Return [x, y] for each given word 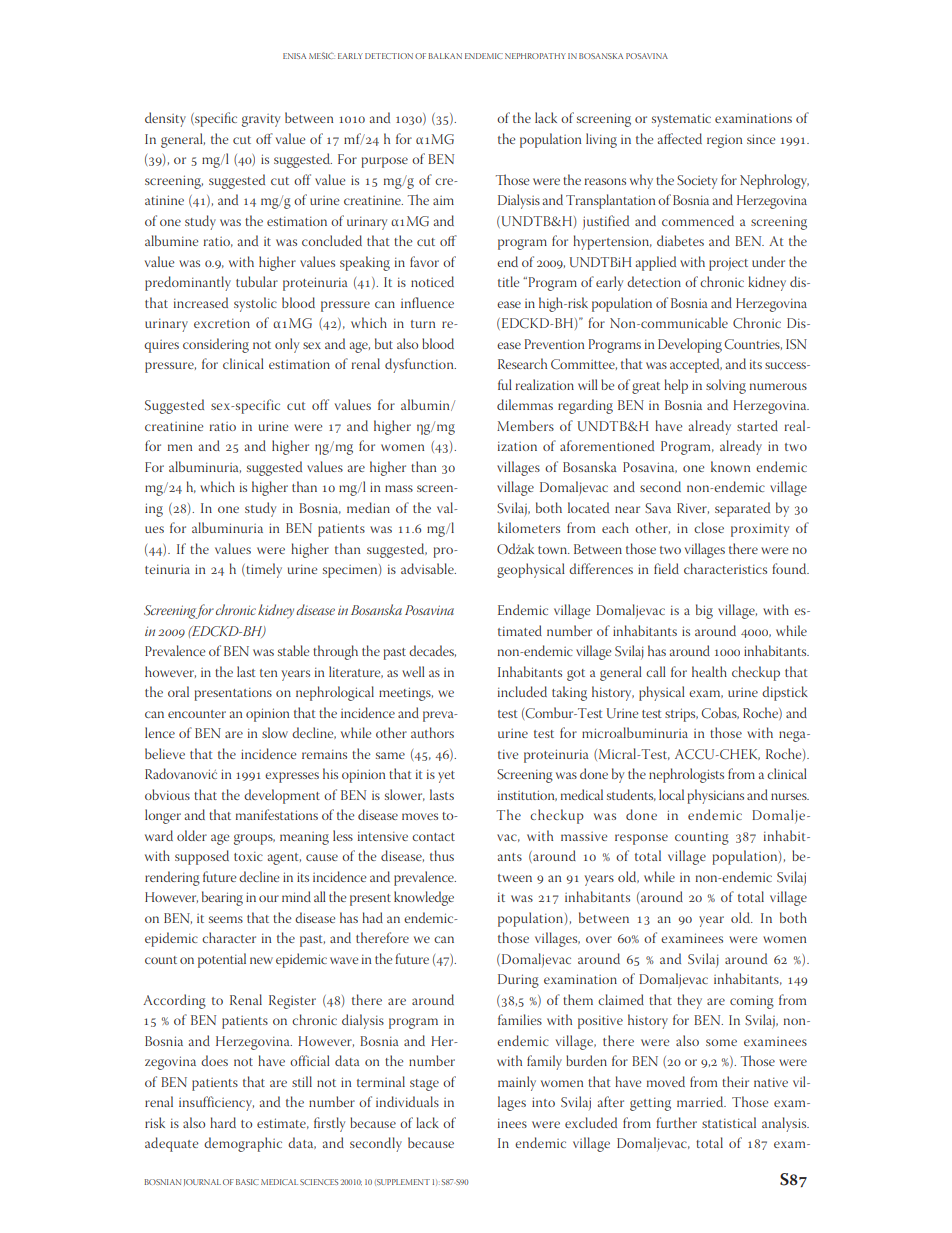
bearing [222, 898]
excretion [222, 323]
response [641, 839]
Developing [690, 345]
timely [263, 570]
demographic [243, 1144]
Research [522, 363]
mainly [517, 1083]
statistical [729, 1122]
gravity [261, 120]
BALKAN [445, 56]
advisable [428, 568]
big [704, 611]
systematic [681, 120]
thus [442, 855]
